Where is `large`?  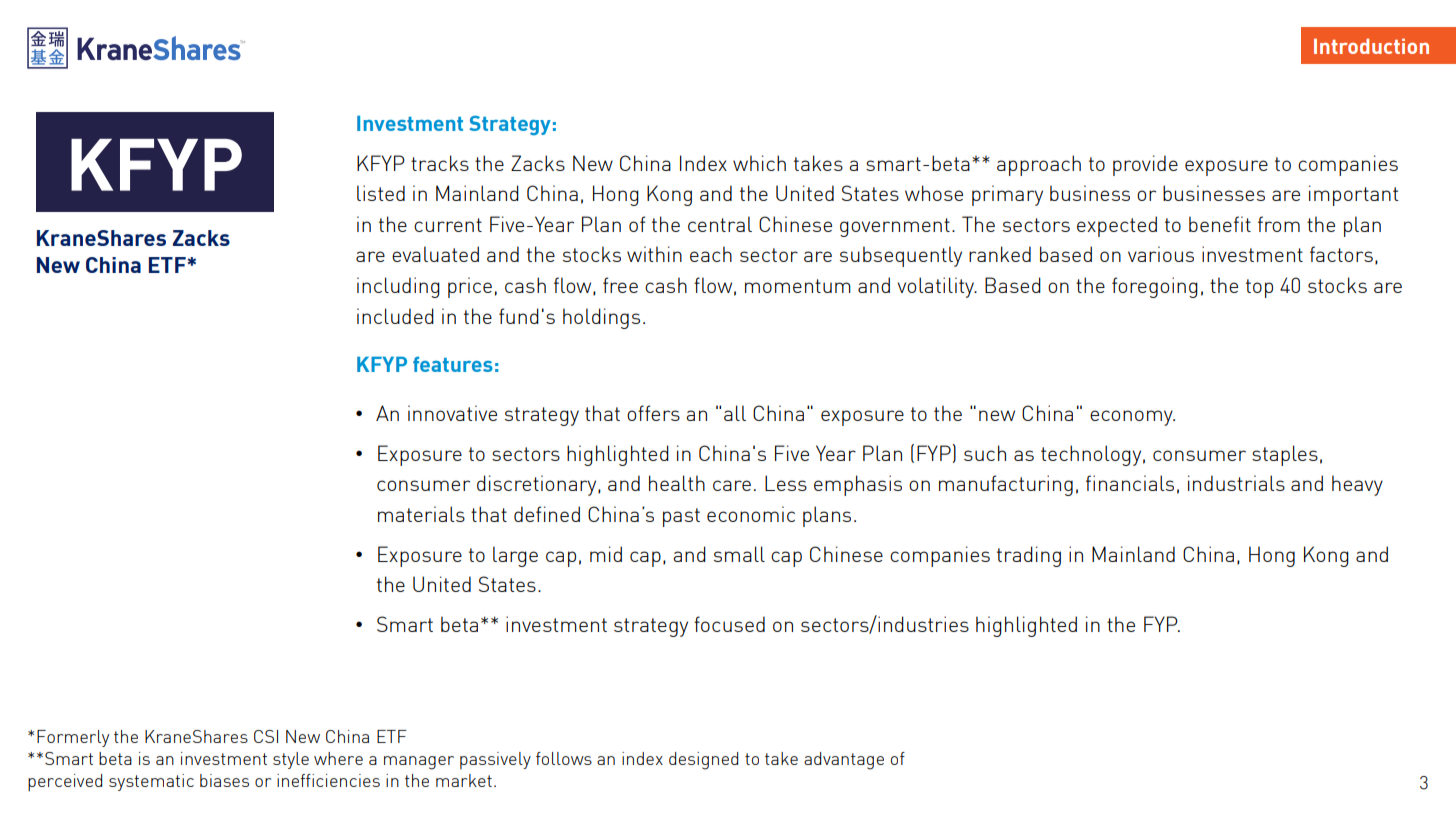
large is located at coordinates (515, 556).
